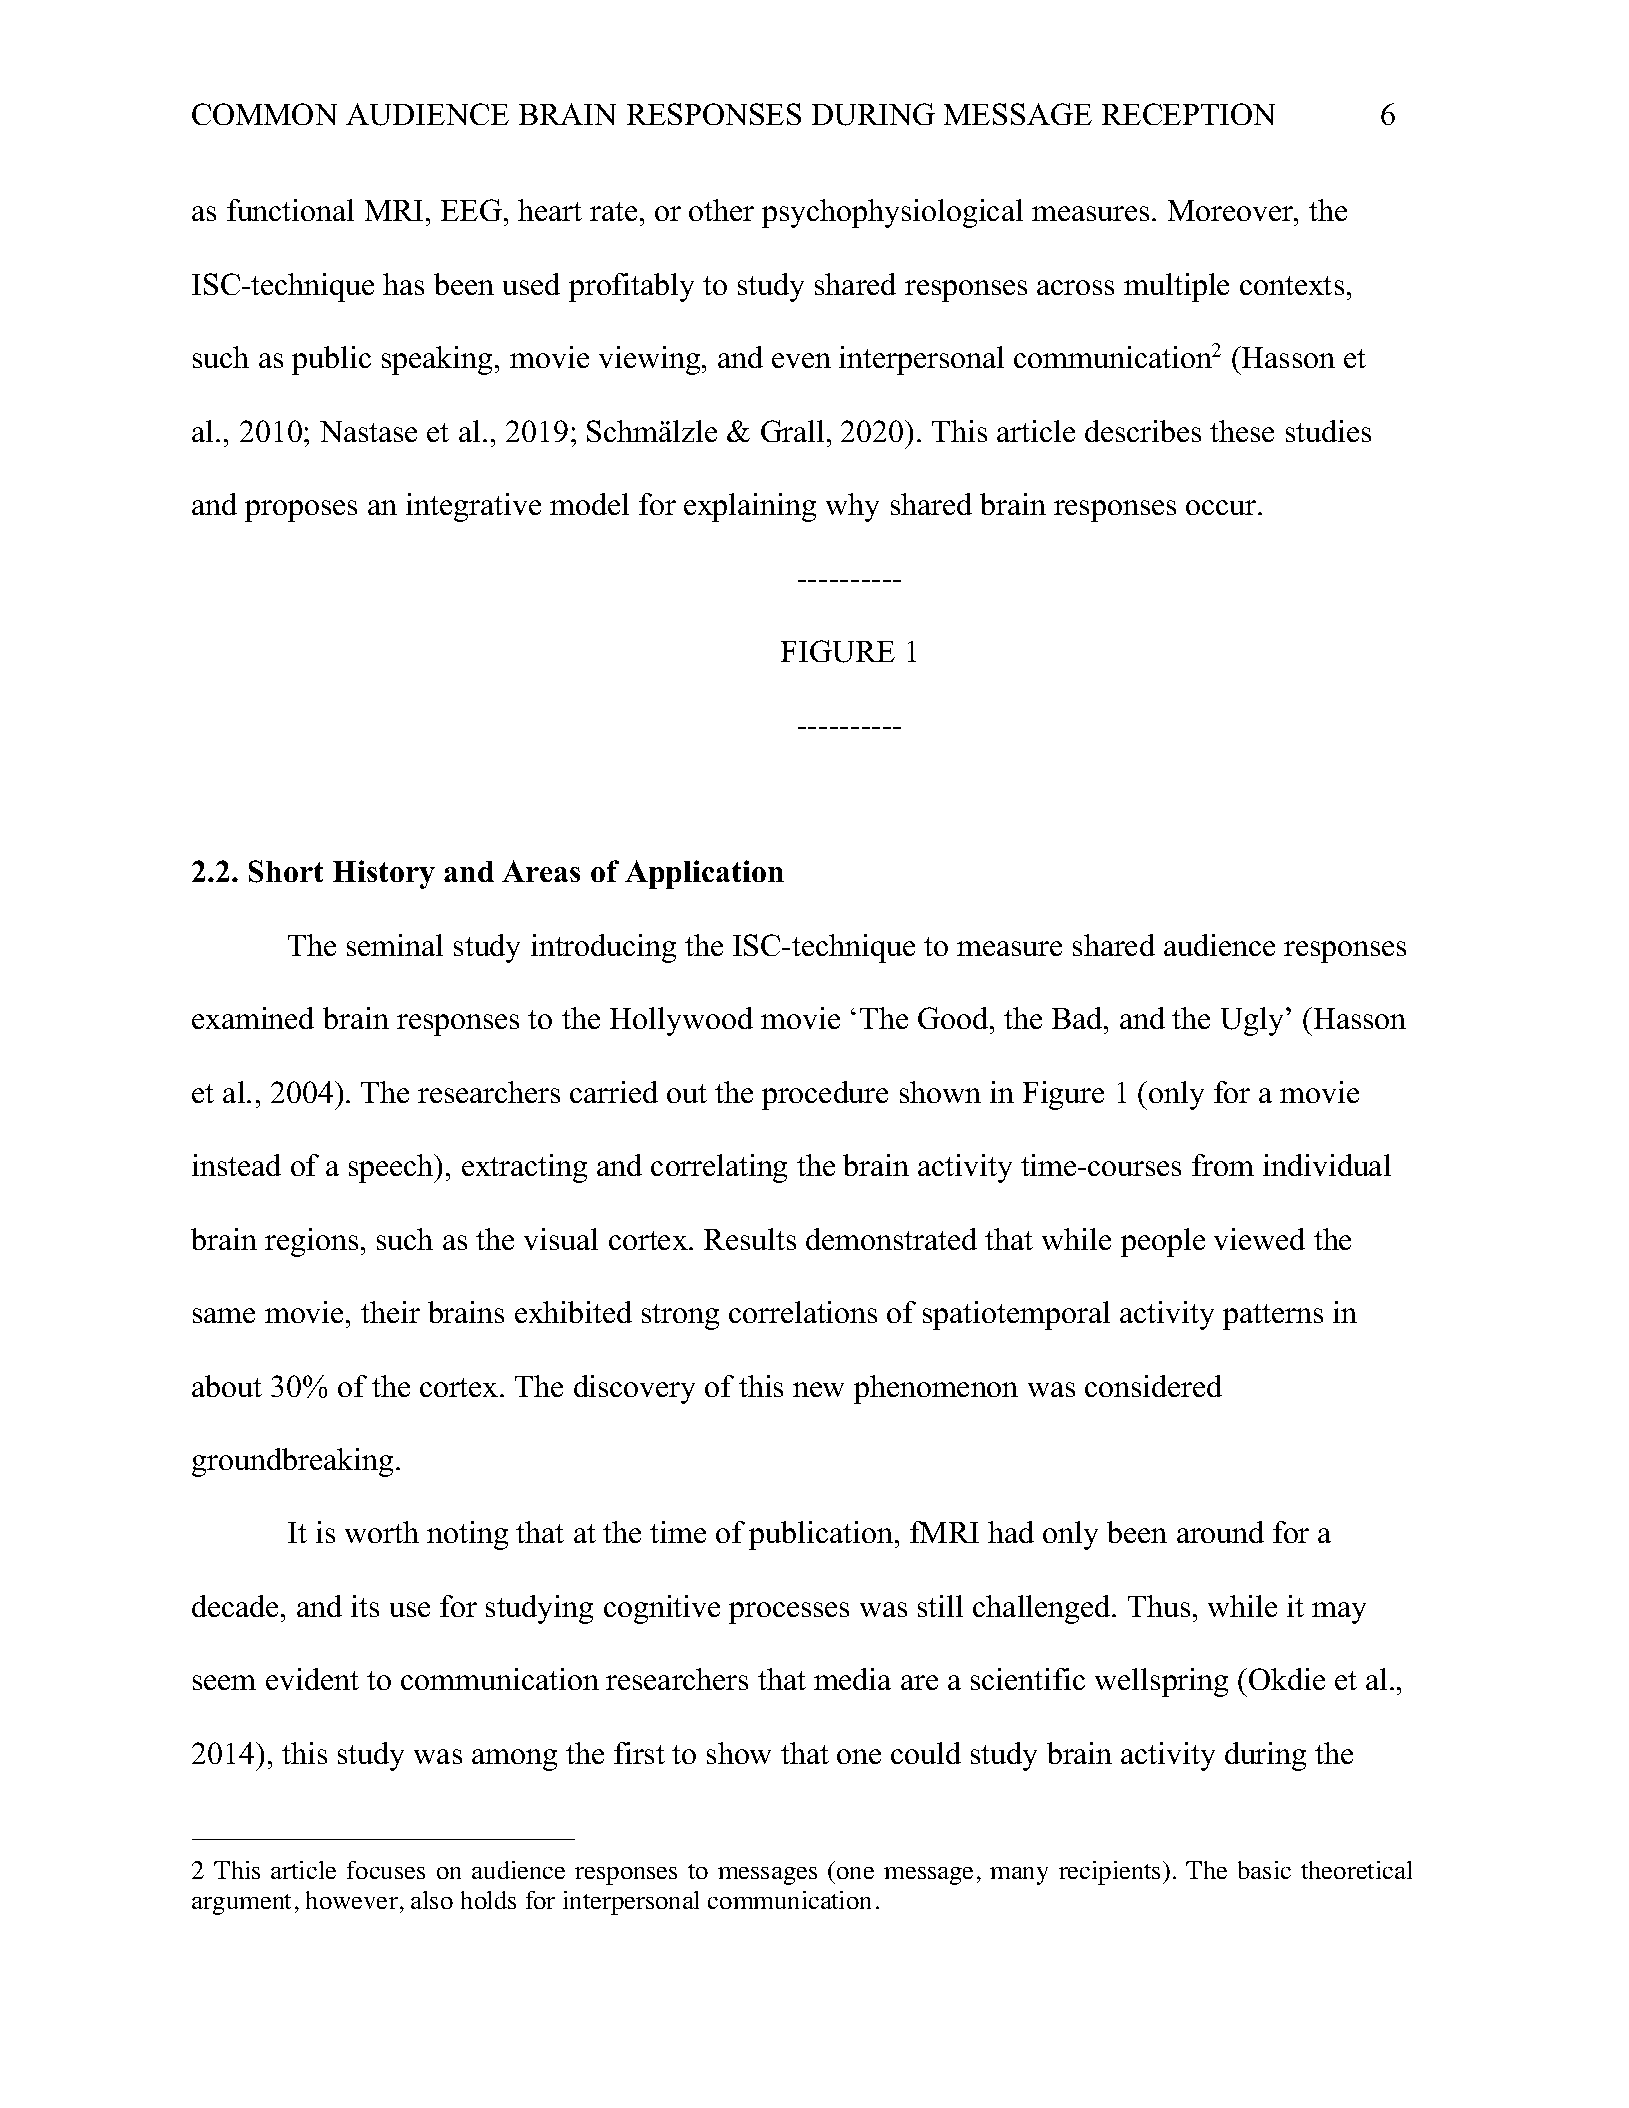  What do you see at coordinates (750, 507) in the screenshot?
I see `explaining` at bounding box center [750, 507].
